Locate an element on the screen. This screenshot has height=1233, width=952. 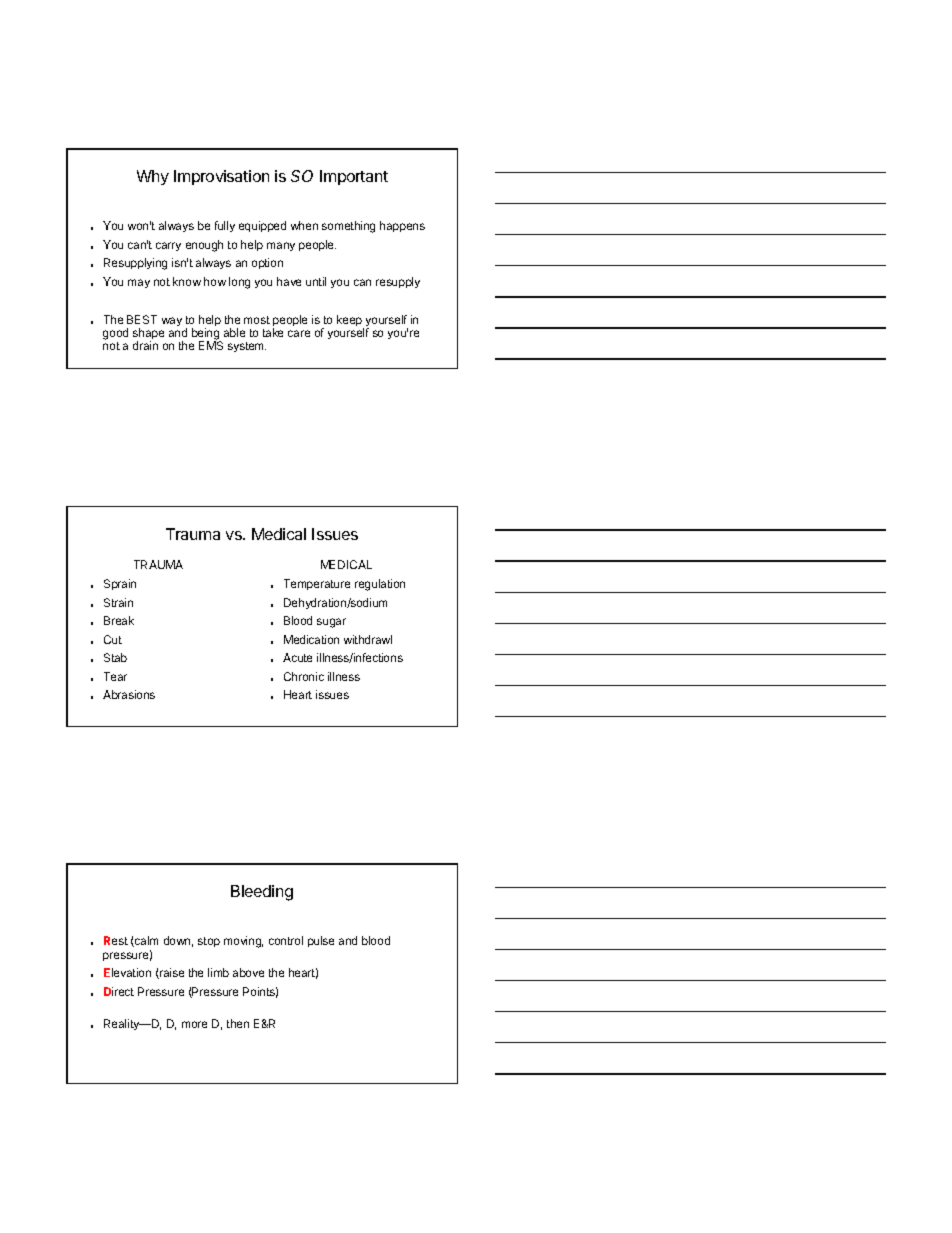
system is located at coordinates (247, 347).
